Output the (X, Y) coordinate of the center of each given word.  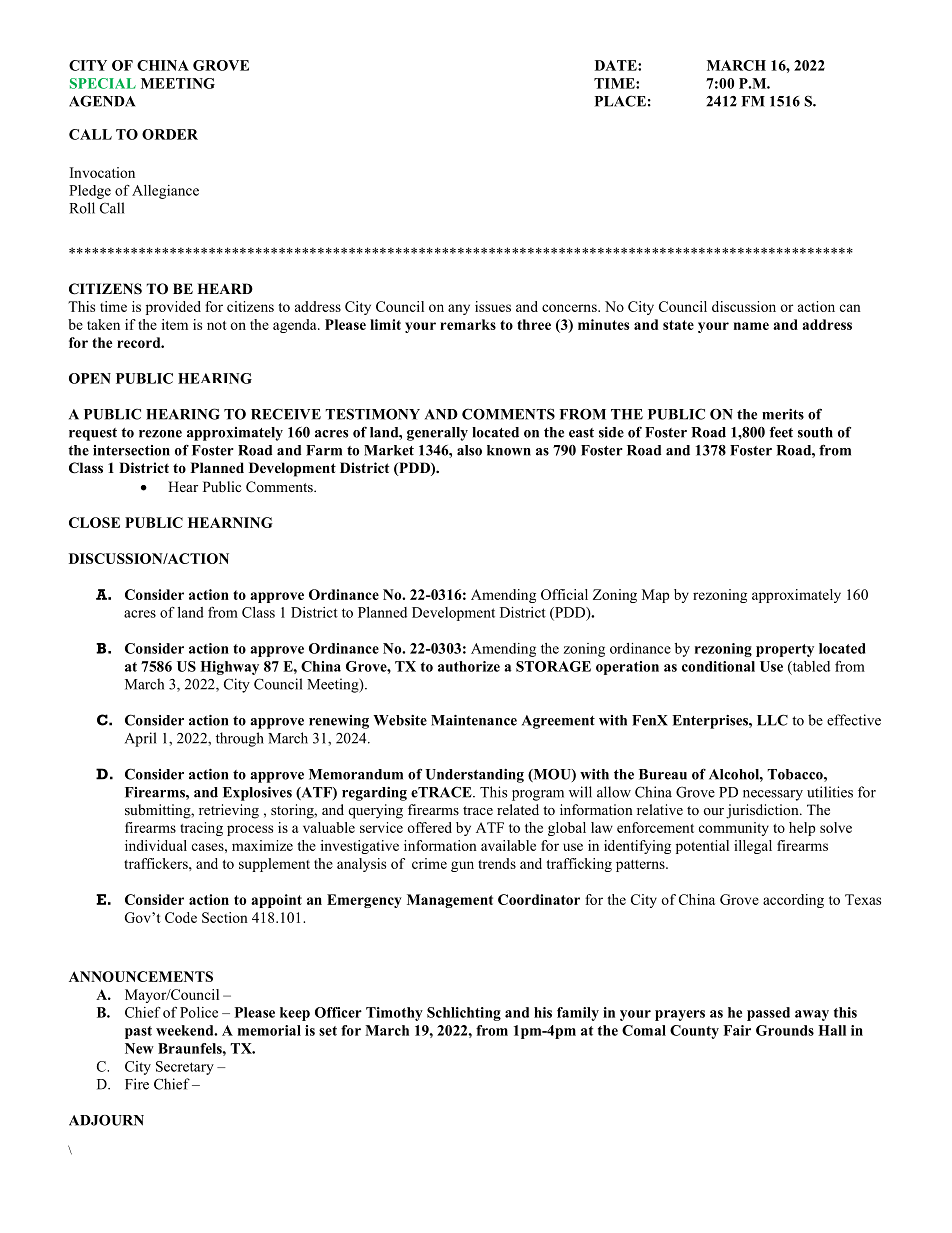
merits (783, 414)
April (140, 739)
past (138, 1032)
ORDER (170, 134)
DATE (617, 65)
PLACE (620, 101)
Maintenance (474, 720)
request (93, 434)
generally (437, 434)
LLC (772, 720)
